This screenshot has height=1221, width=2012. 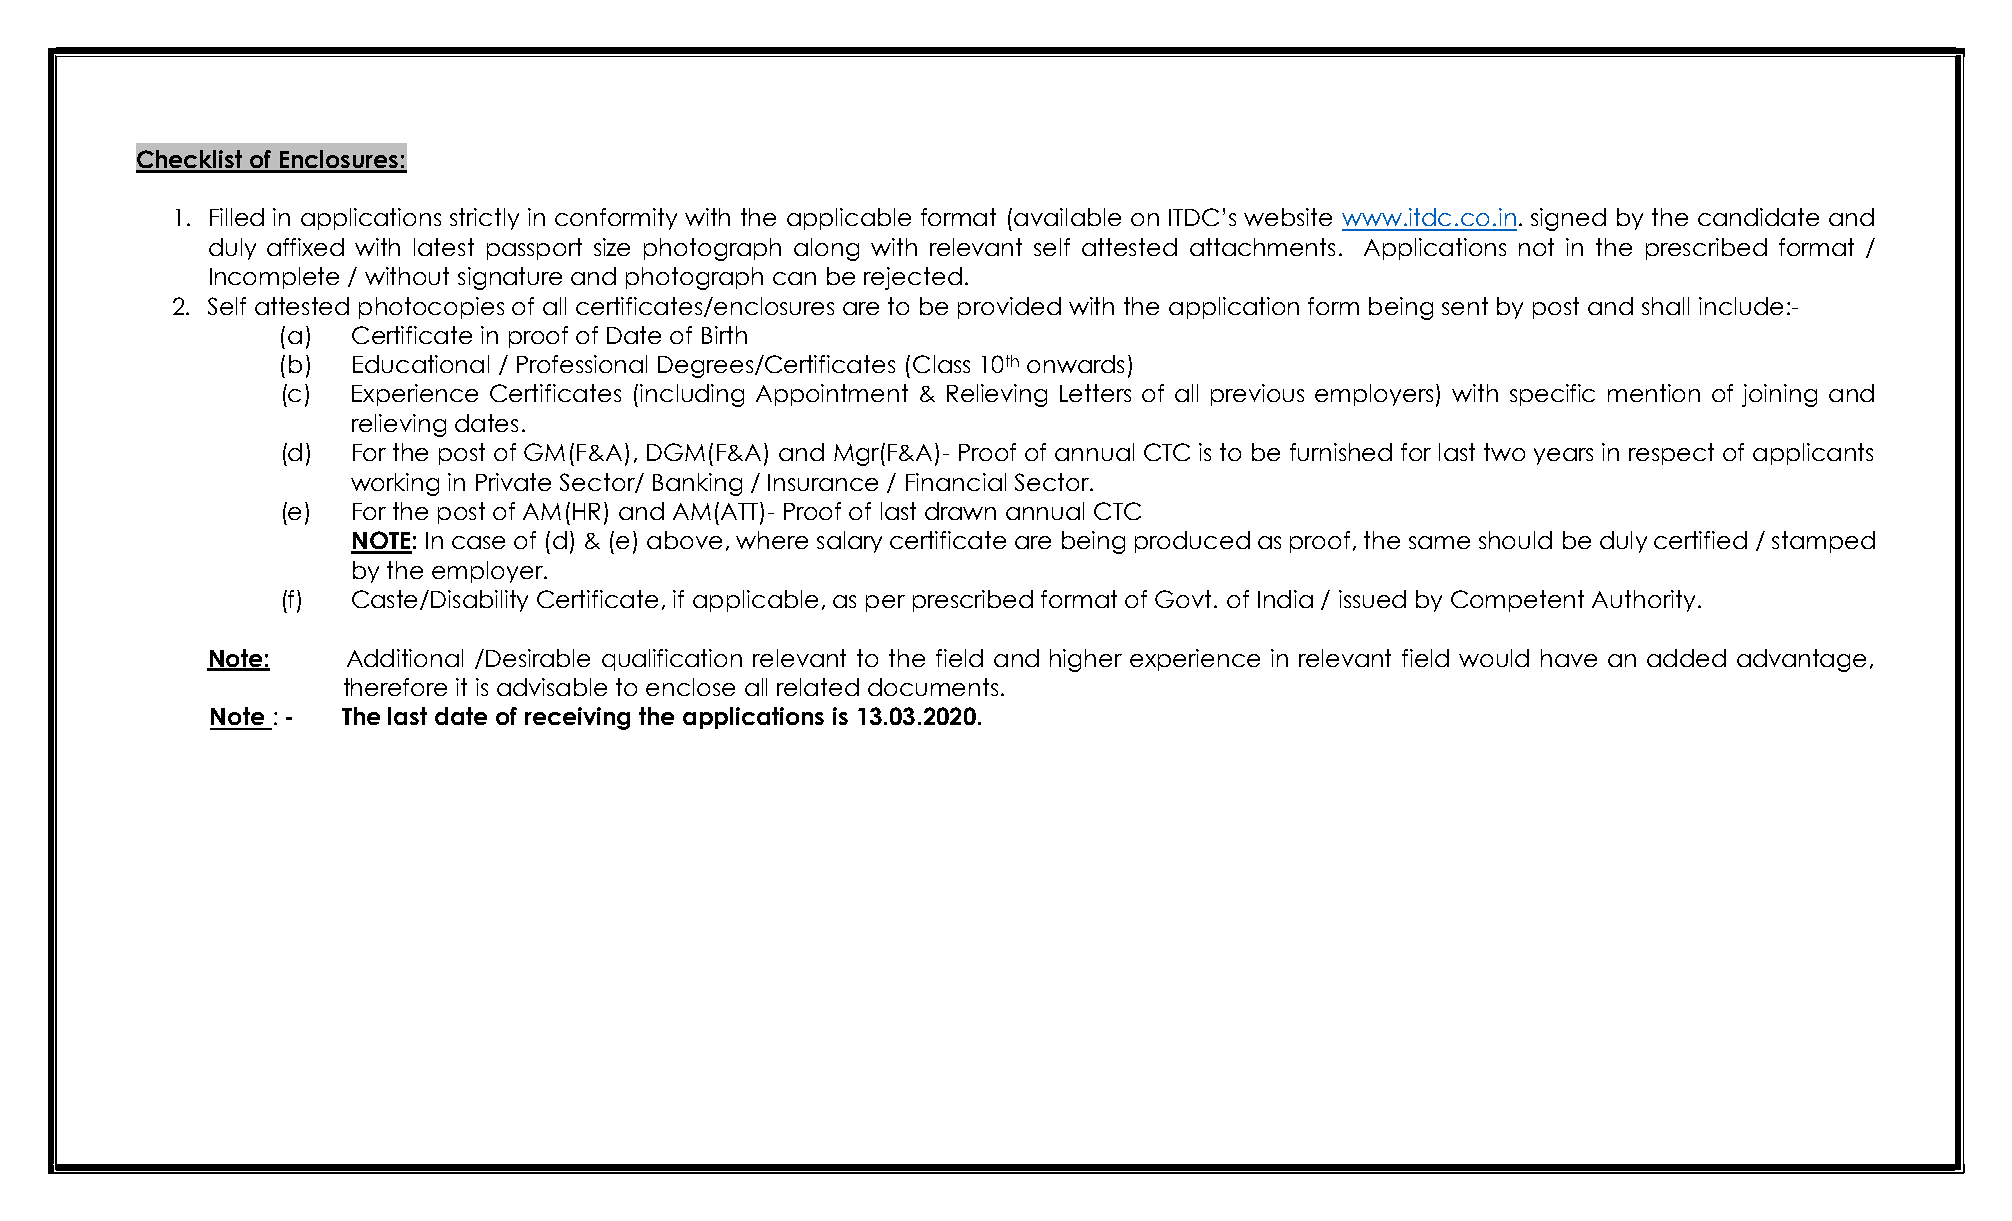 What do you see at coordinates (1700, 540) in the screenshot?
I see `certified` at bounding box center [1700, 540].
